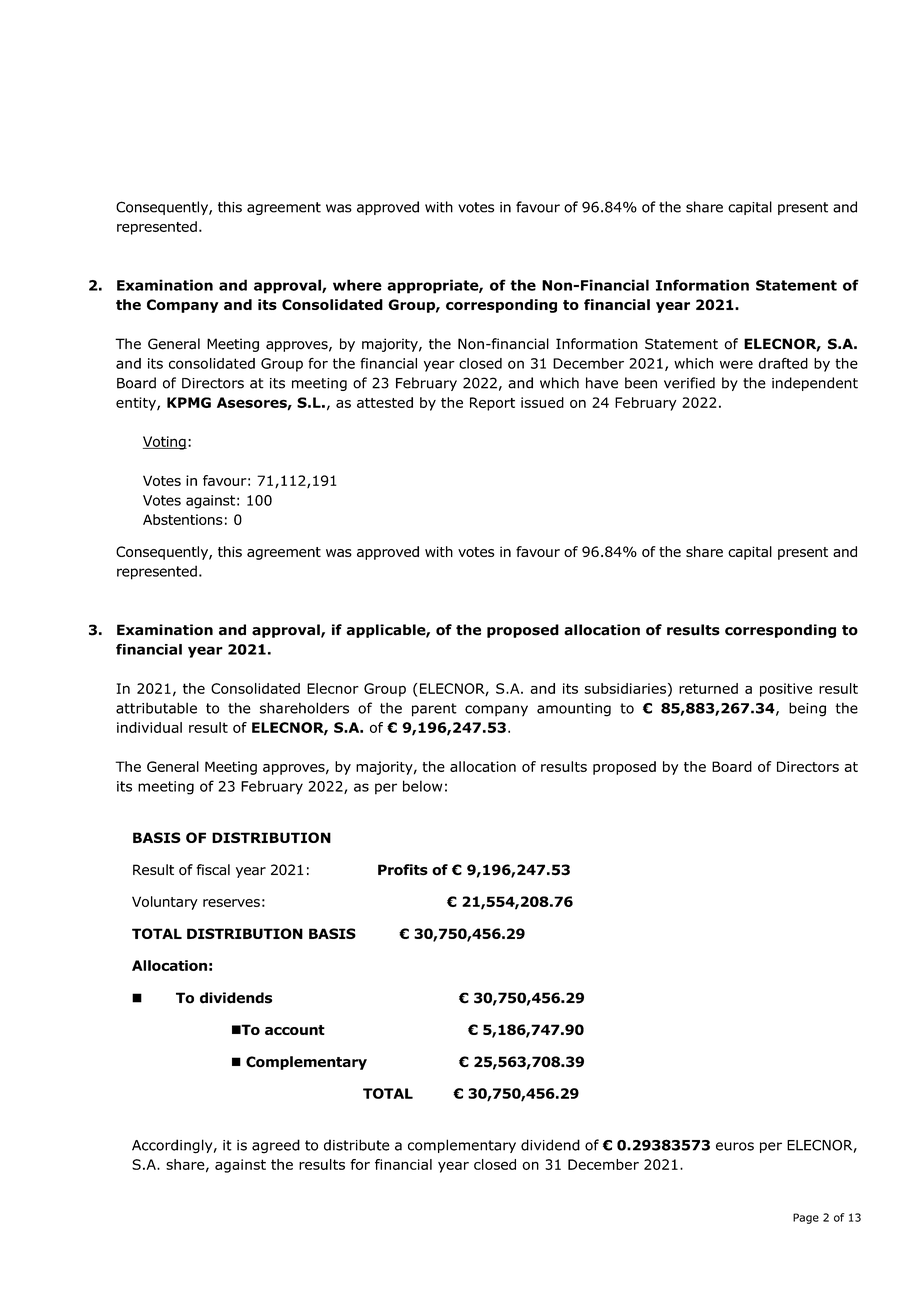 The height and width of the page is (1308, 924). Describe the element at coordinates (736, 364) in the page. I see `were` at that location.
